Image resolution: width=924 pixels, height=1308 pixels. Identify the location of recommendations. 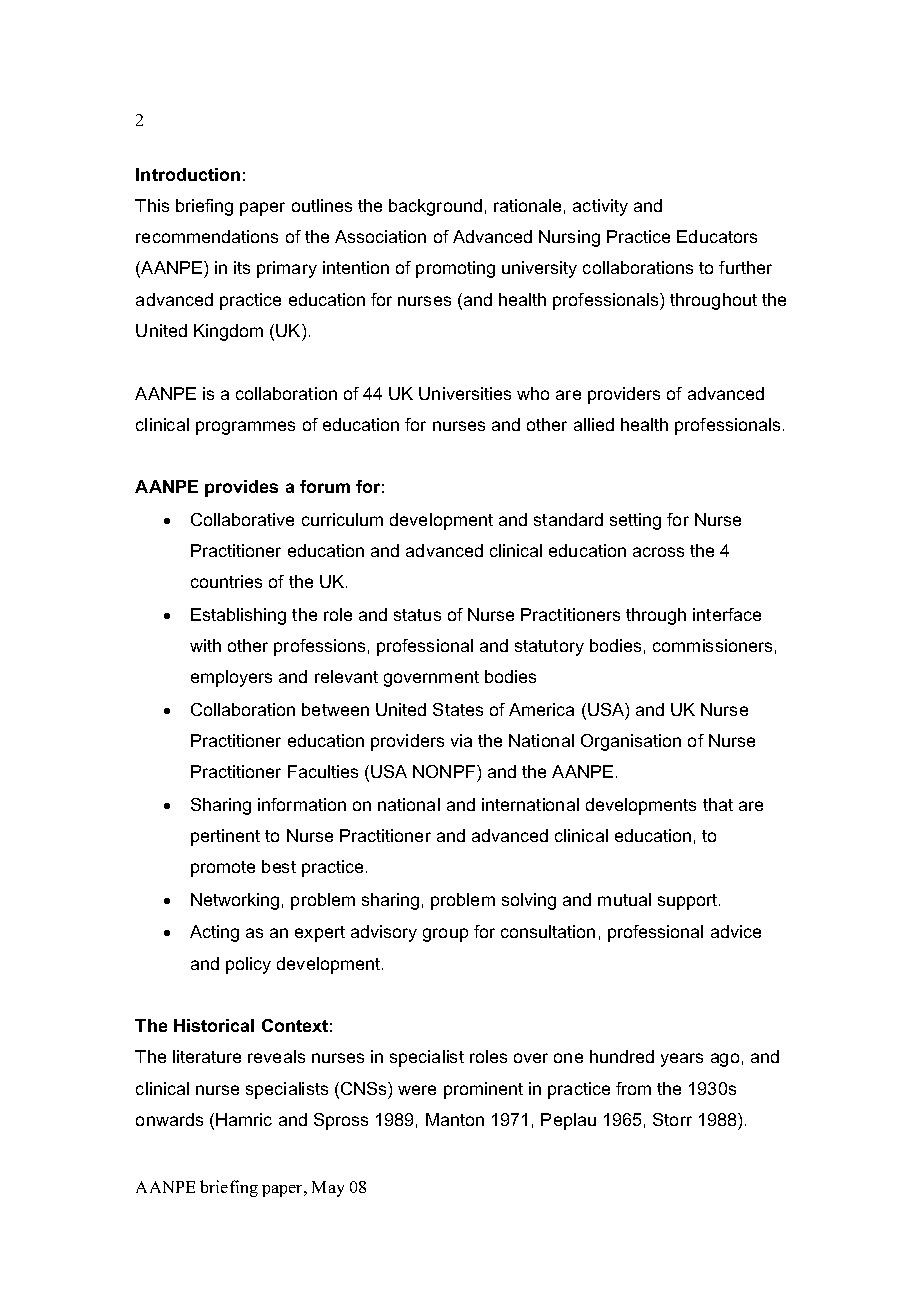
(207, 236).
